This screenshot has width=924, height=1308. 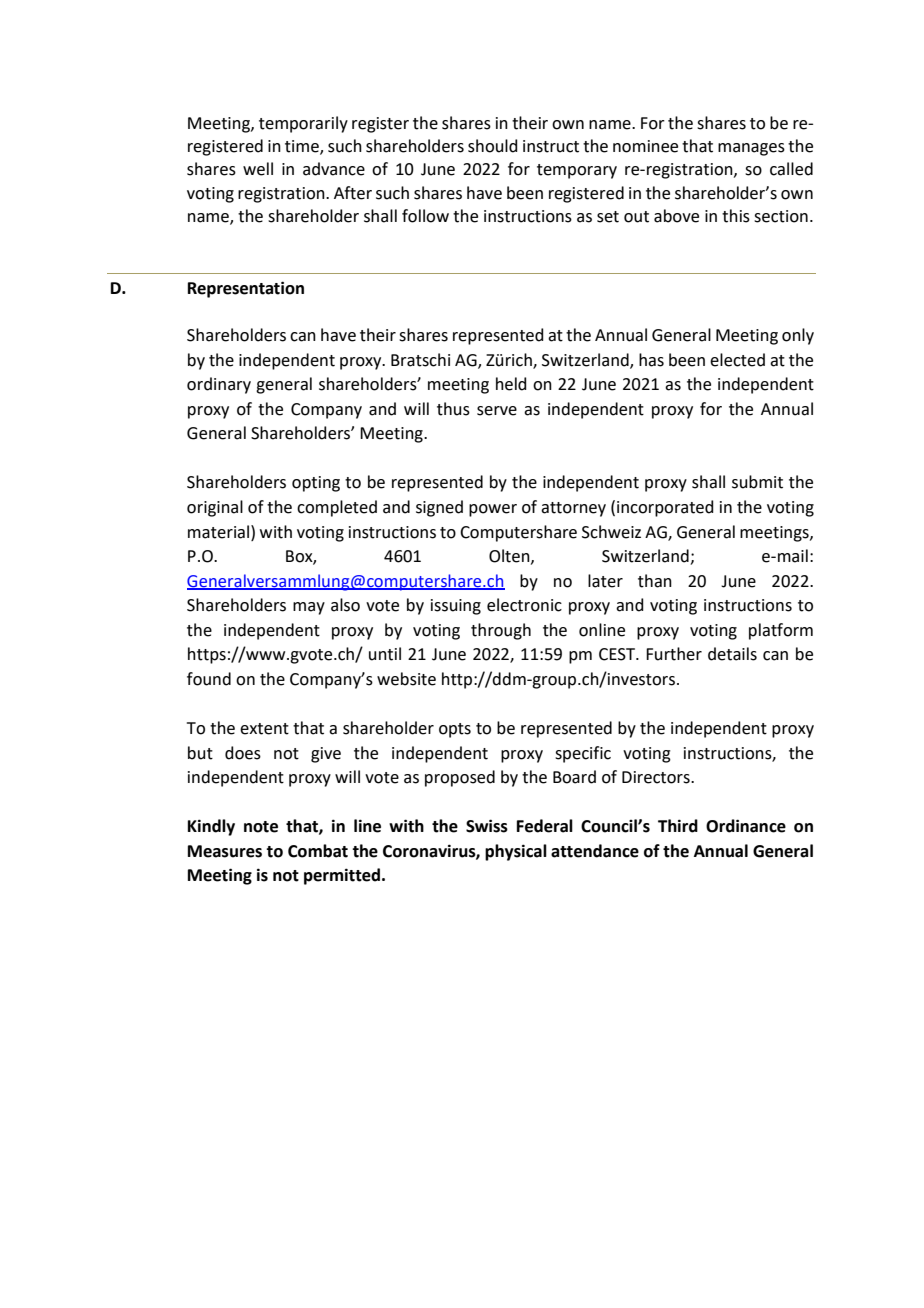 I want to click on should, so click(x=493, y=146).
